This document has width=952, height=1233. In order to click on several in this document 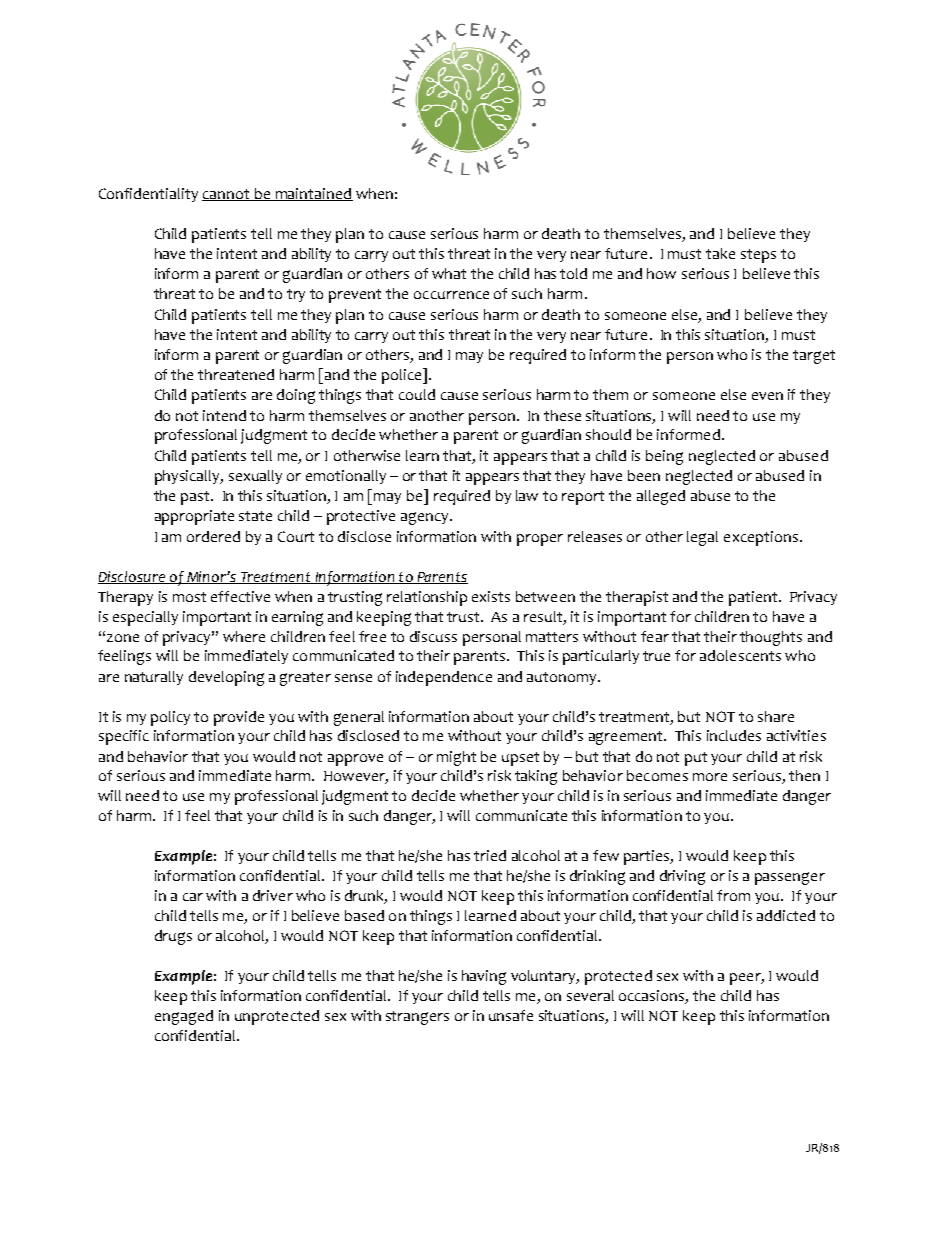, I will do `click(590, 995)`.
